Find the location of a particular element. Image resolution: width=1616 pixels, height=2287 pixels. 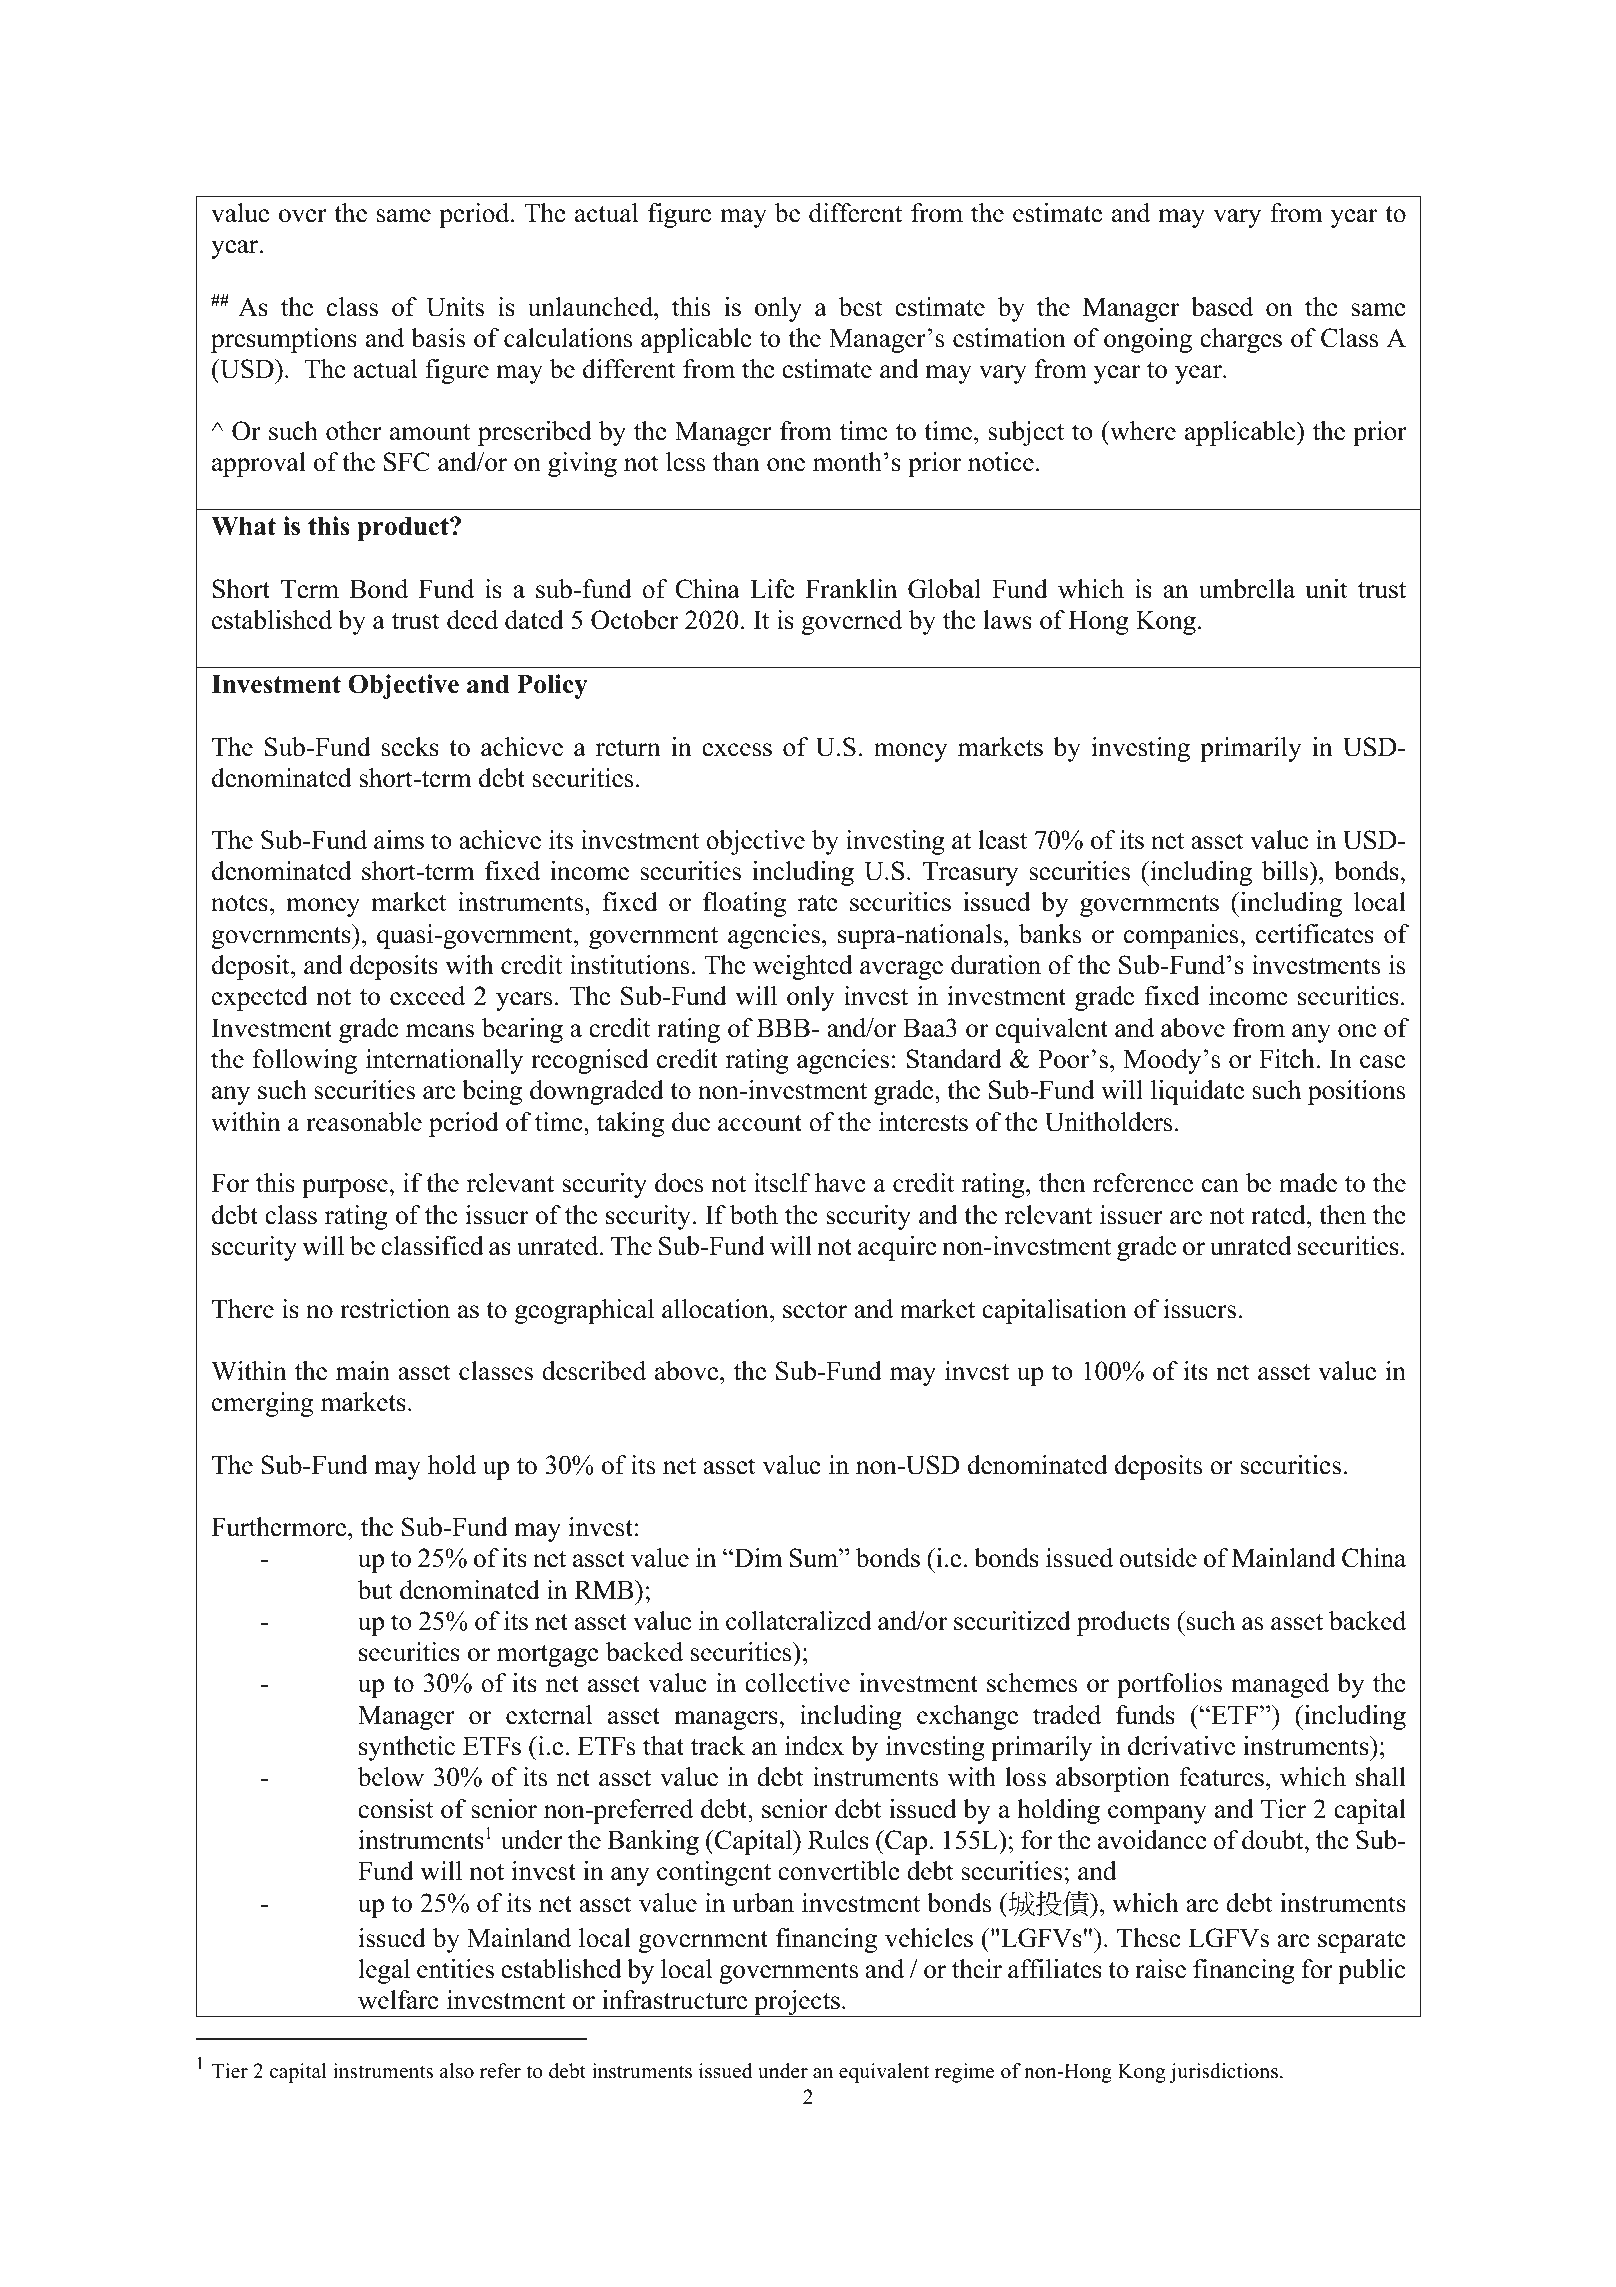

basis is located at coordinates (438, 338).
